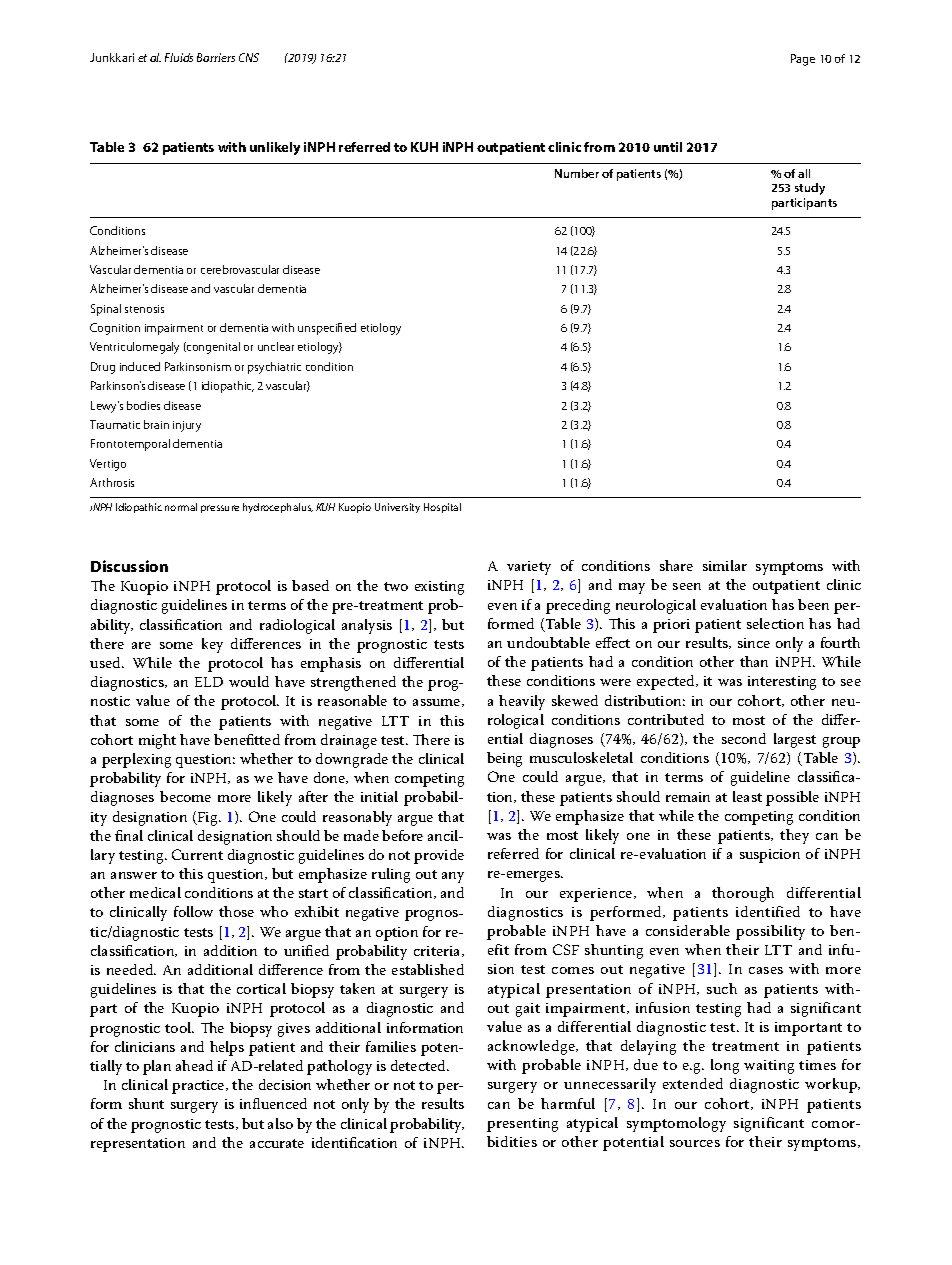 This document has width=952, height=1265. What do you see at coordinates (747, 796) in the document?
I see `least` at bounding box center [747, 796].
